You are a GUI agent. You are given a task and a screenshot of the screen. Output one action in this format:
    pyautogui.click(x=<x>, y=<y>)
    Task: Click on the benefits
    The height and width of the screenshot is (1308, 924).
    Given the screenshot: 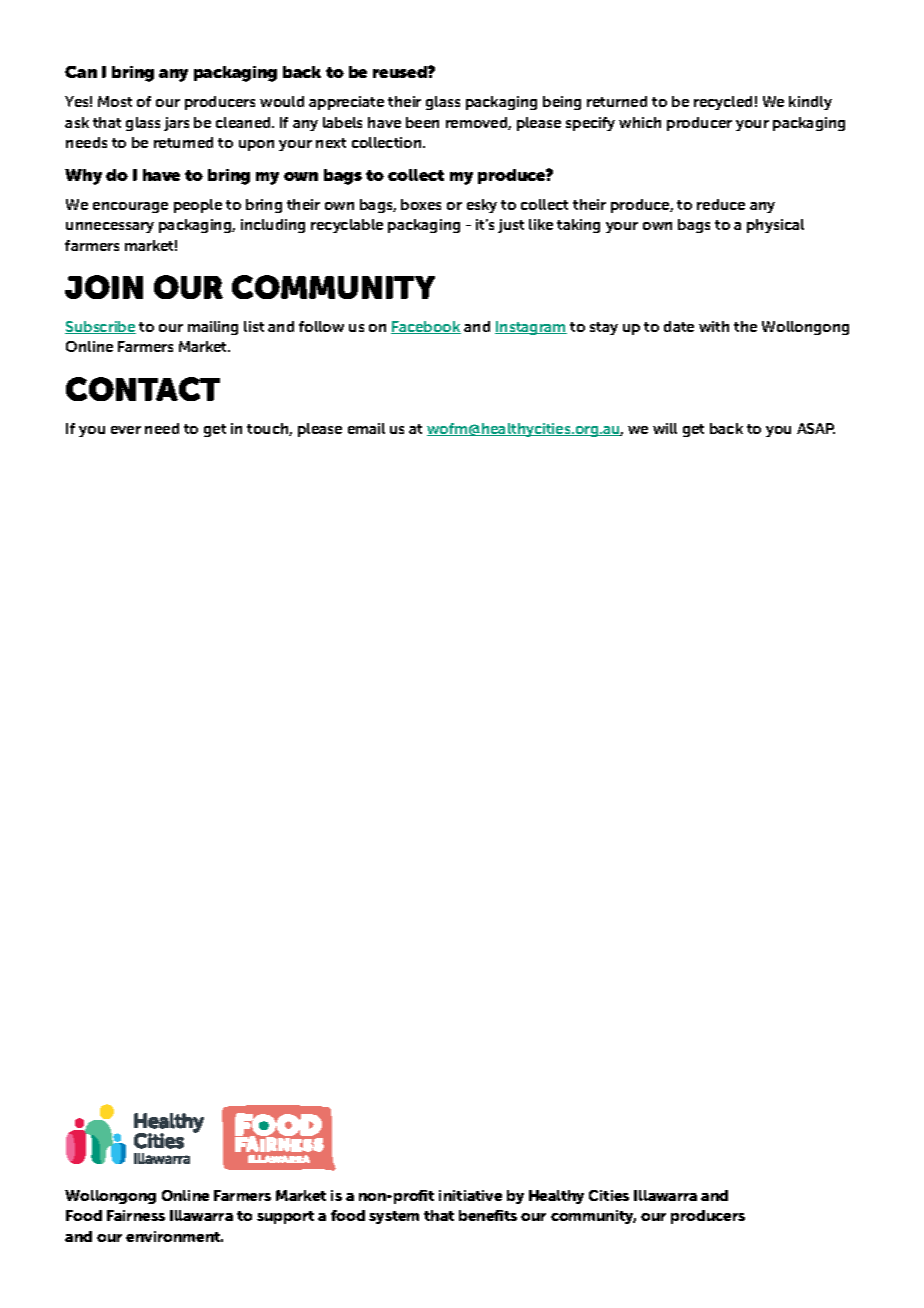 What is the action you would take?
    pyautogui.click(x=488, y=1215)
